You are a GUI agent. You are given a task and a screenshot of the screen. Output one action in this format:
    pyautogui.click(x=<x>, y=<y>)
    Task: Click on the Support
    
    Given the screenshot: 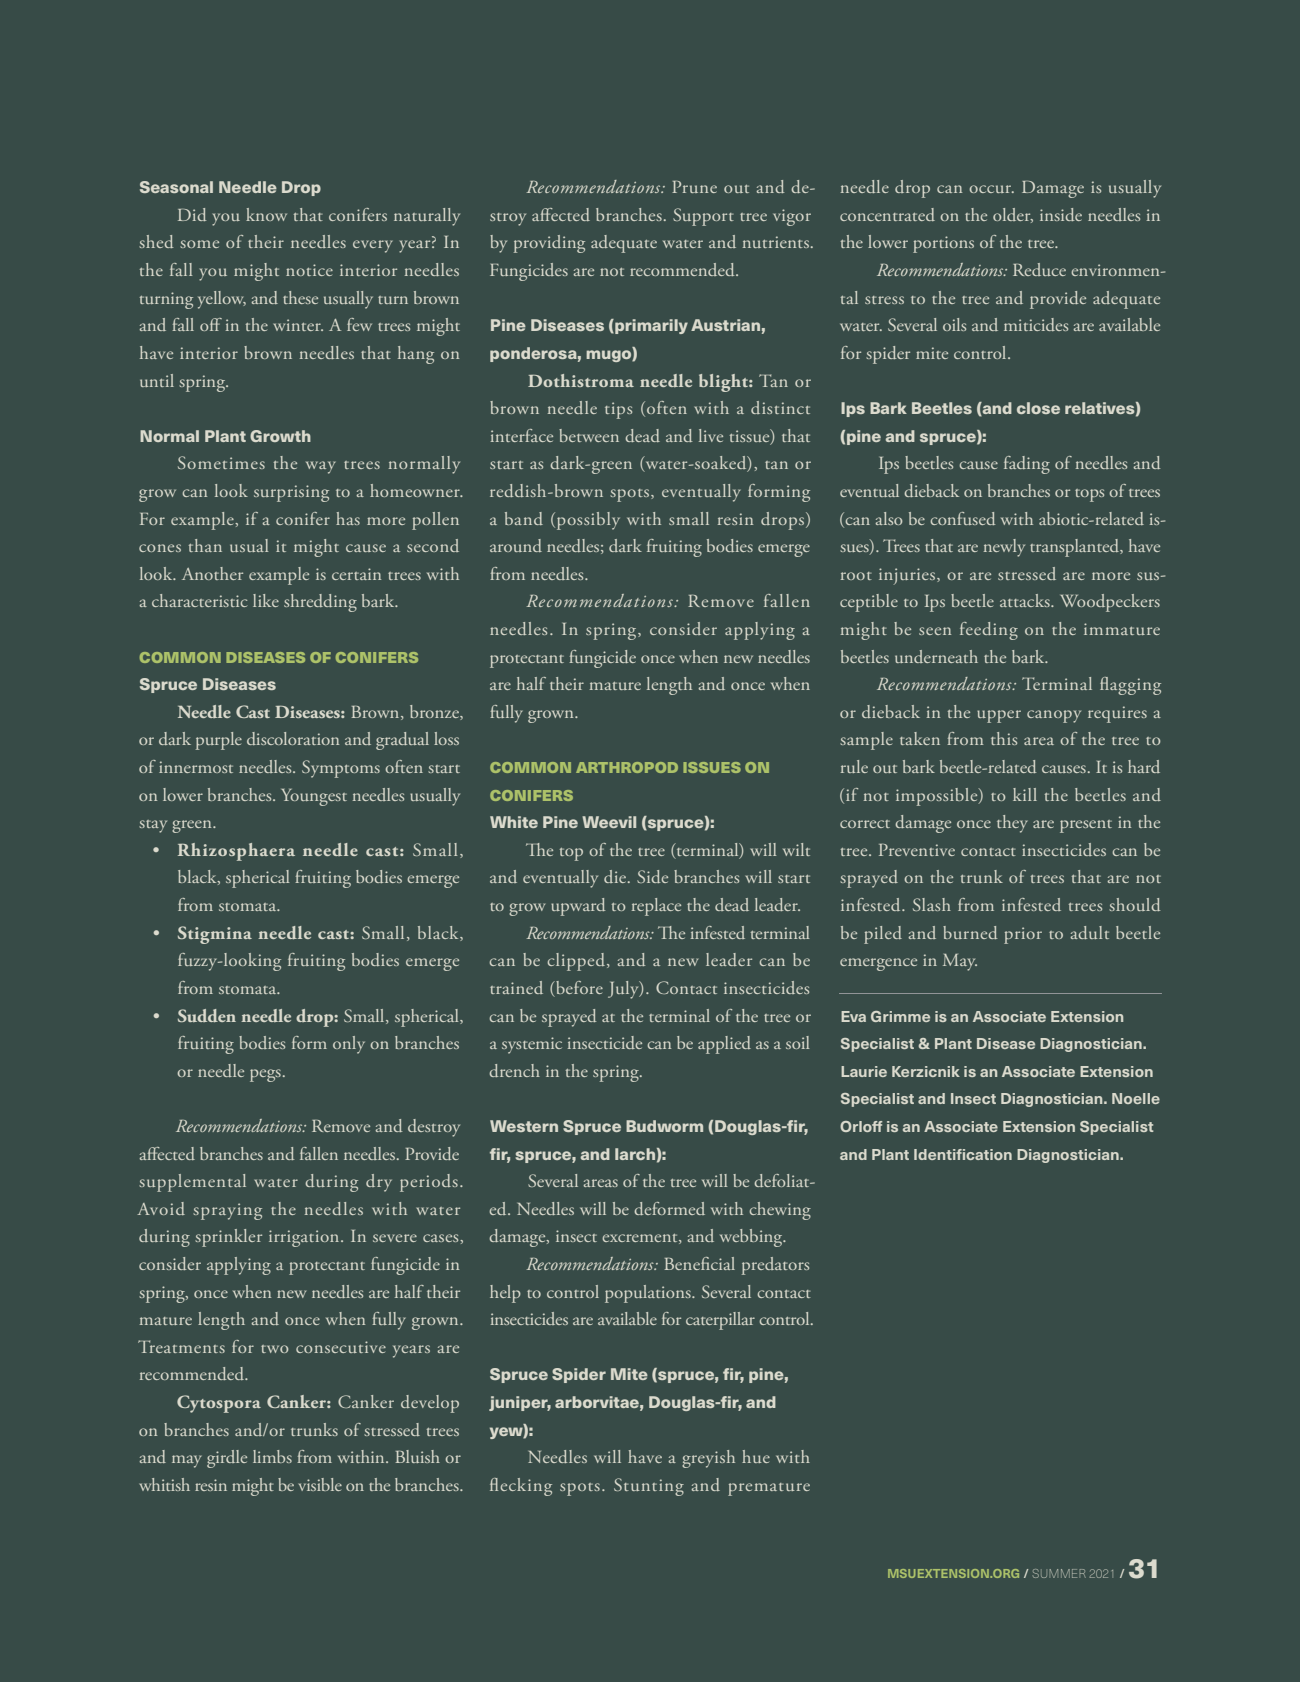 What is the action you would take?
    pyautogui.click(x=703, y=217)
